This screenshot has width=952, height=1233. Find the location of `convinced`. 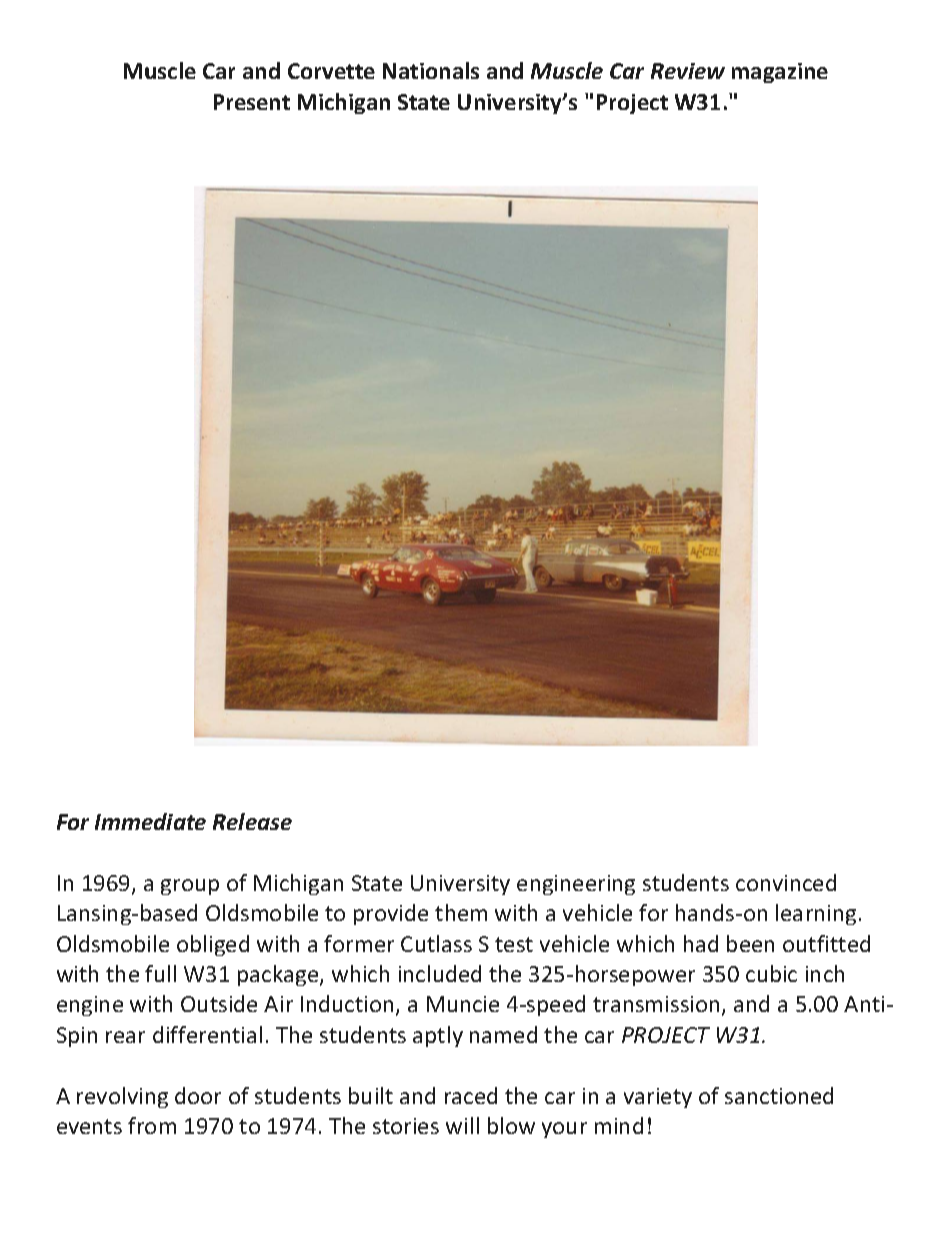

convinced is located at coordinates (786, 882).
